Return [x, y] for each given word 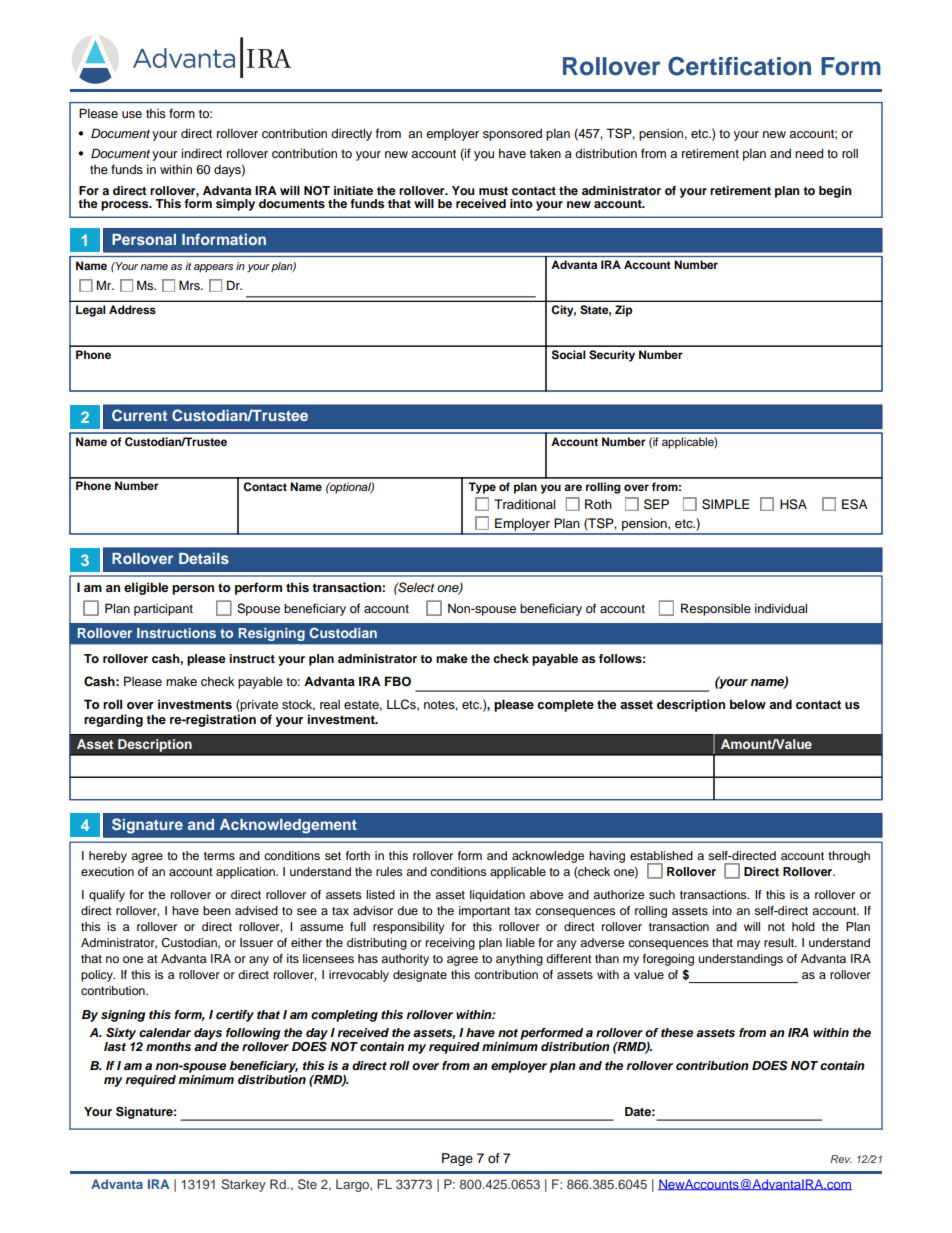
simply [235, 205]
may [748, 945]
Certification [739, 66]
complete [565, 705]
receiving [450, 944]
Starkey [243, 1185]
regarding [113, 720]
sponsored [512, 135]
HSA [793, 504]
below [748, 704]
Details [204, 558]
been [217, 910]
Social [569, 355]
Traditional [524, 504]
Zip [623, 311]
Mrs [190, 285]
